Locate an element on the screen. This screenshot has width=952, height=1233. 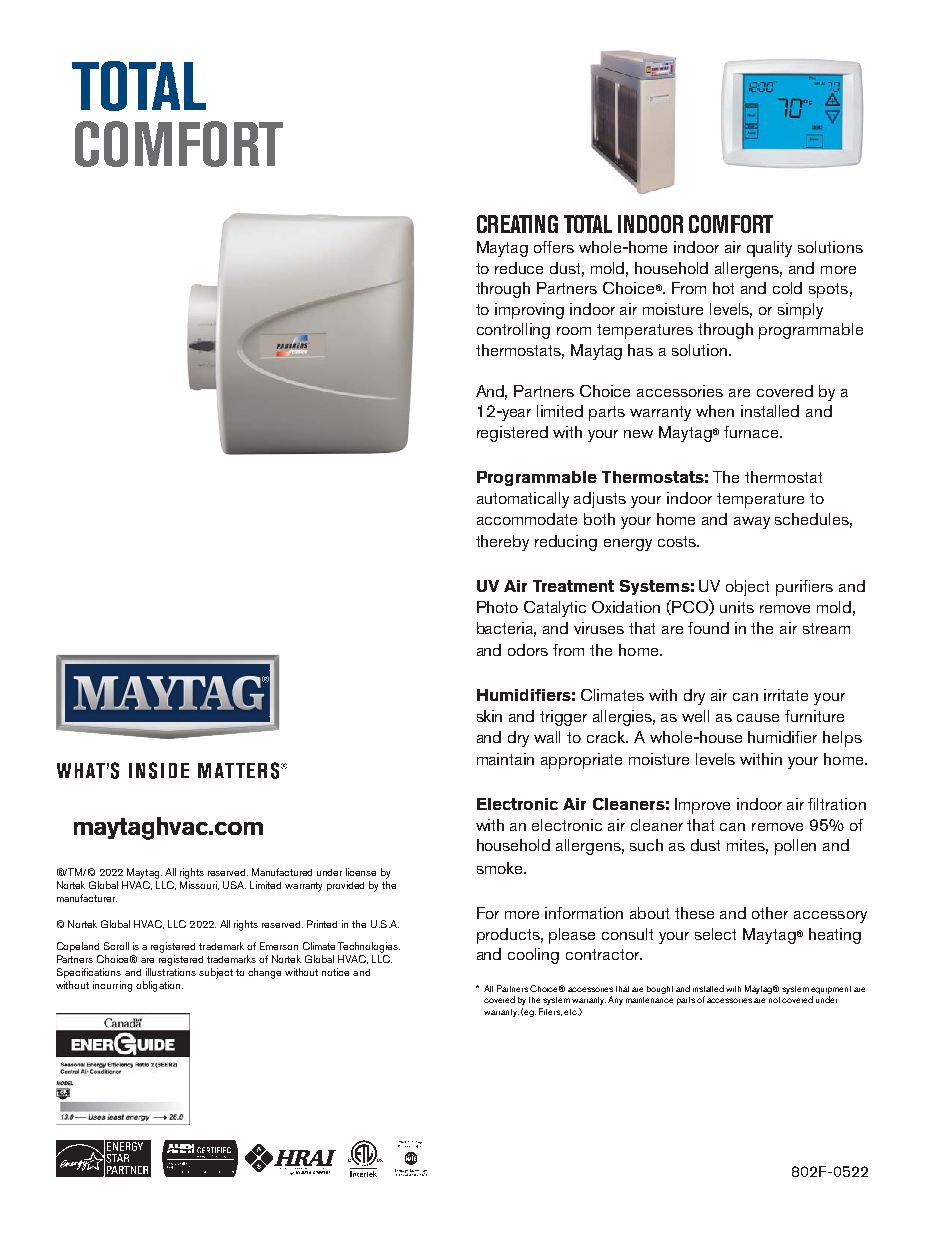
obligation is located at coordinates (159, 986).
